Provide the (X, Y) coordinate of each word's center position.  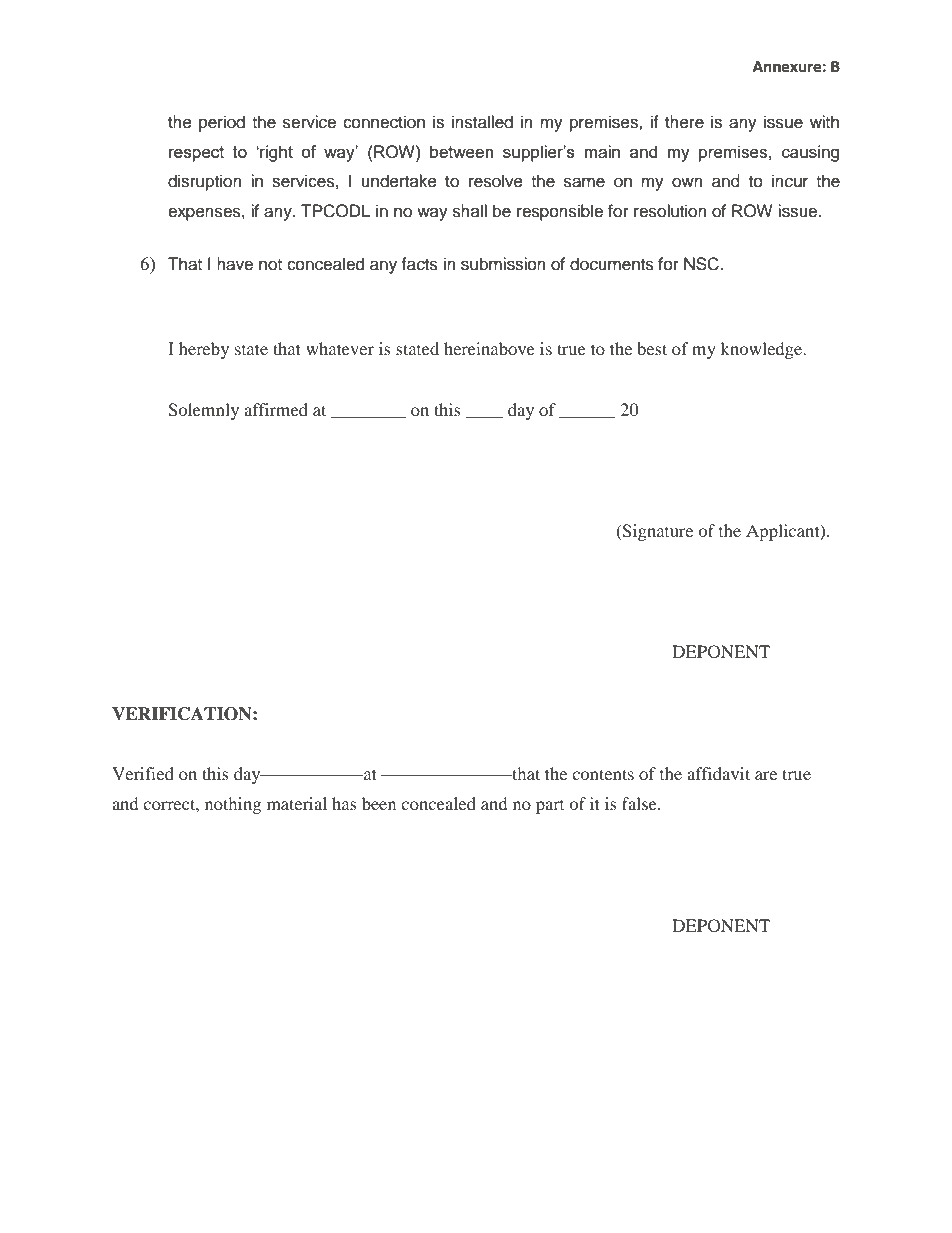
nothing (233, 805)
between (461, 151)
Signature (657, 532)
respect (196, 154)
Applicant (784, 532)
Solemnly (203, 411)
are (766, 775)
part (550, 807)
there (684, 122)
